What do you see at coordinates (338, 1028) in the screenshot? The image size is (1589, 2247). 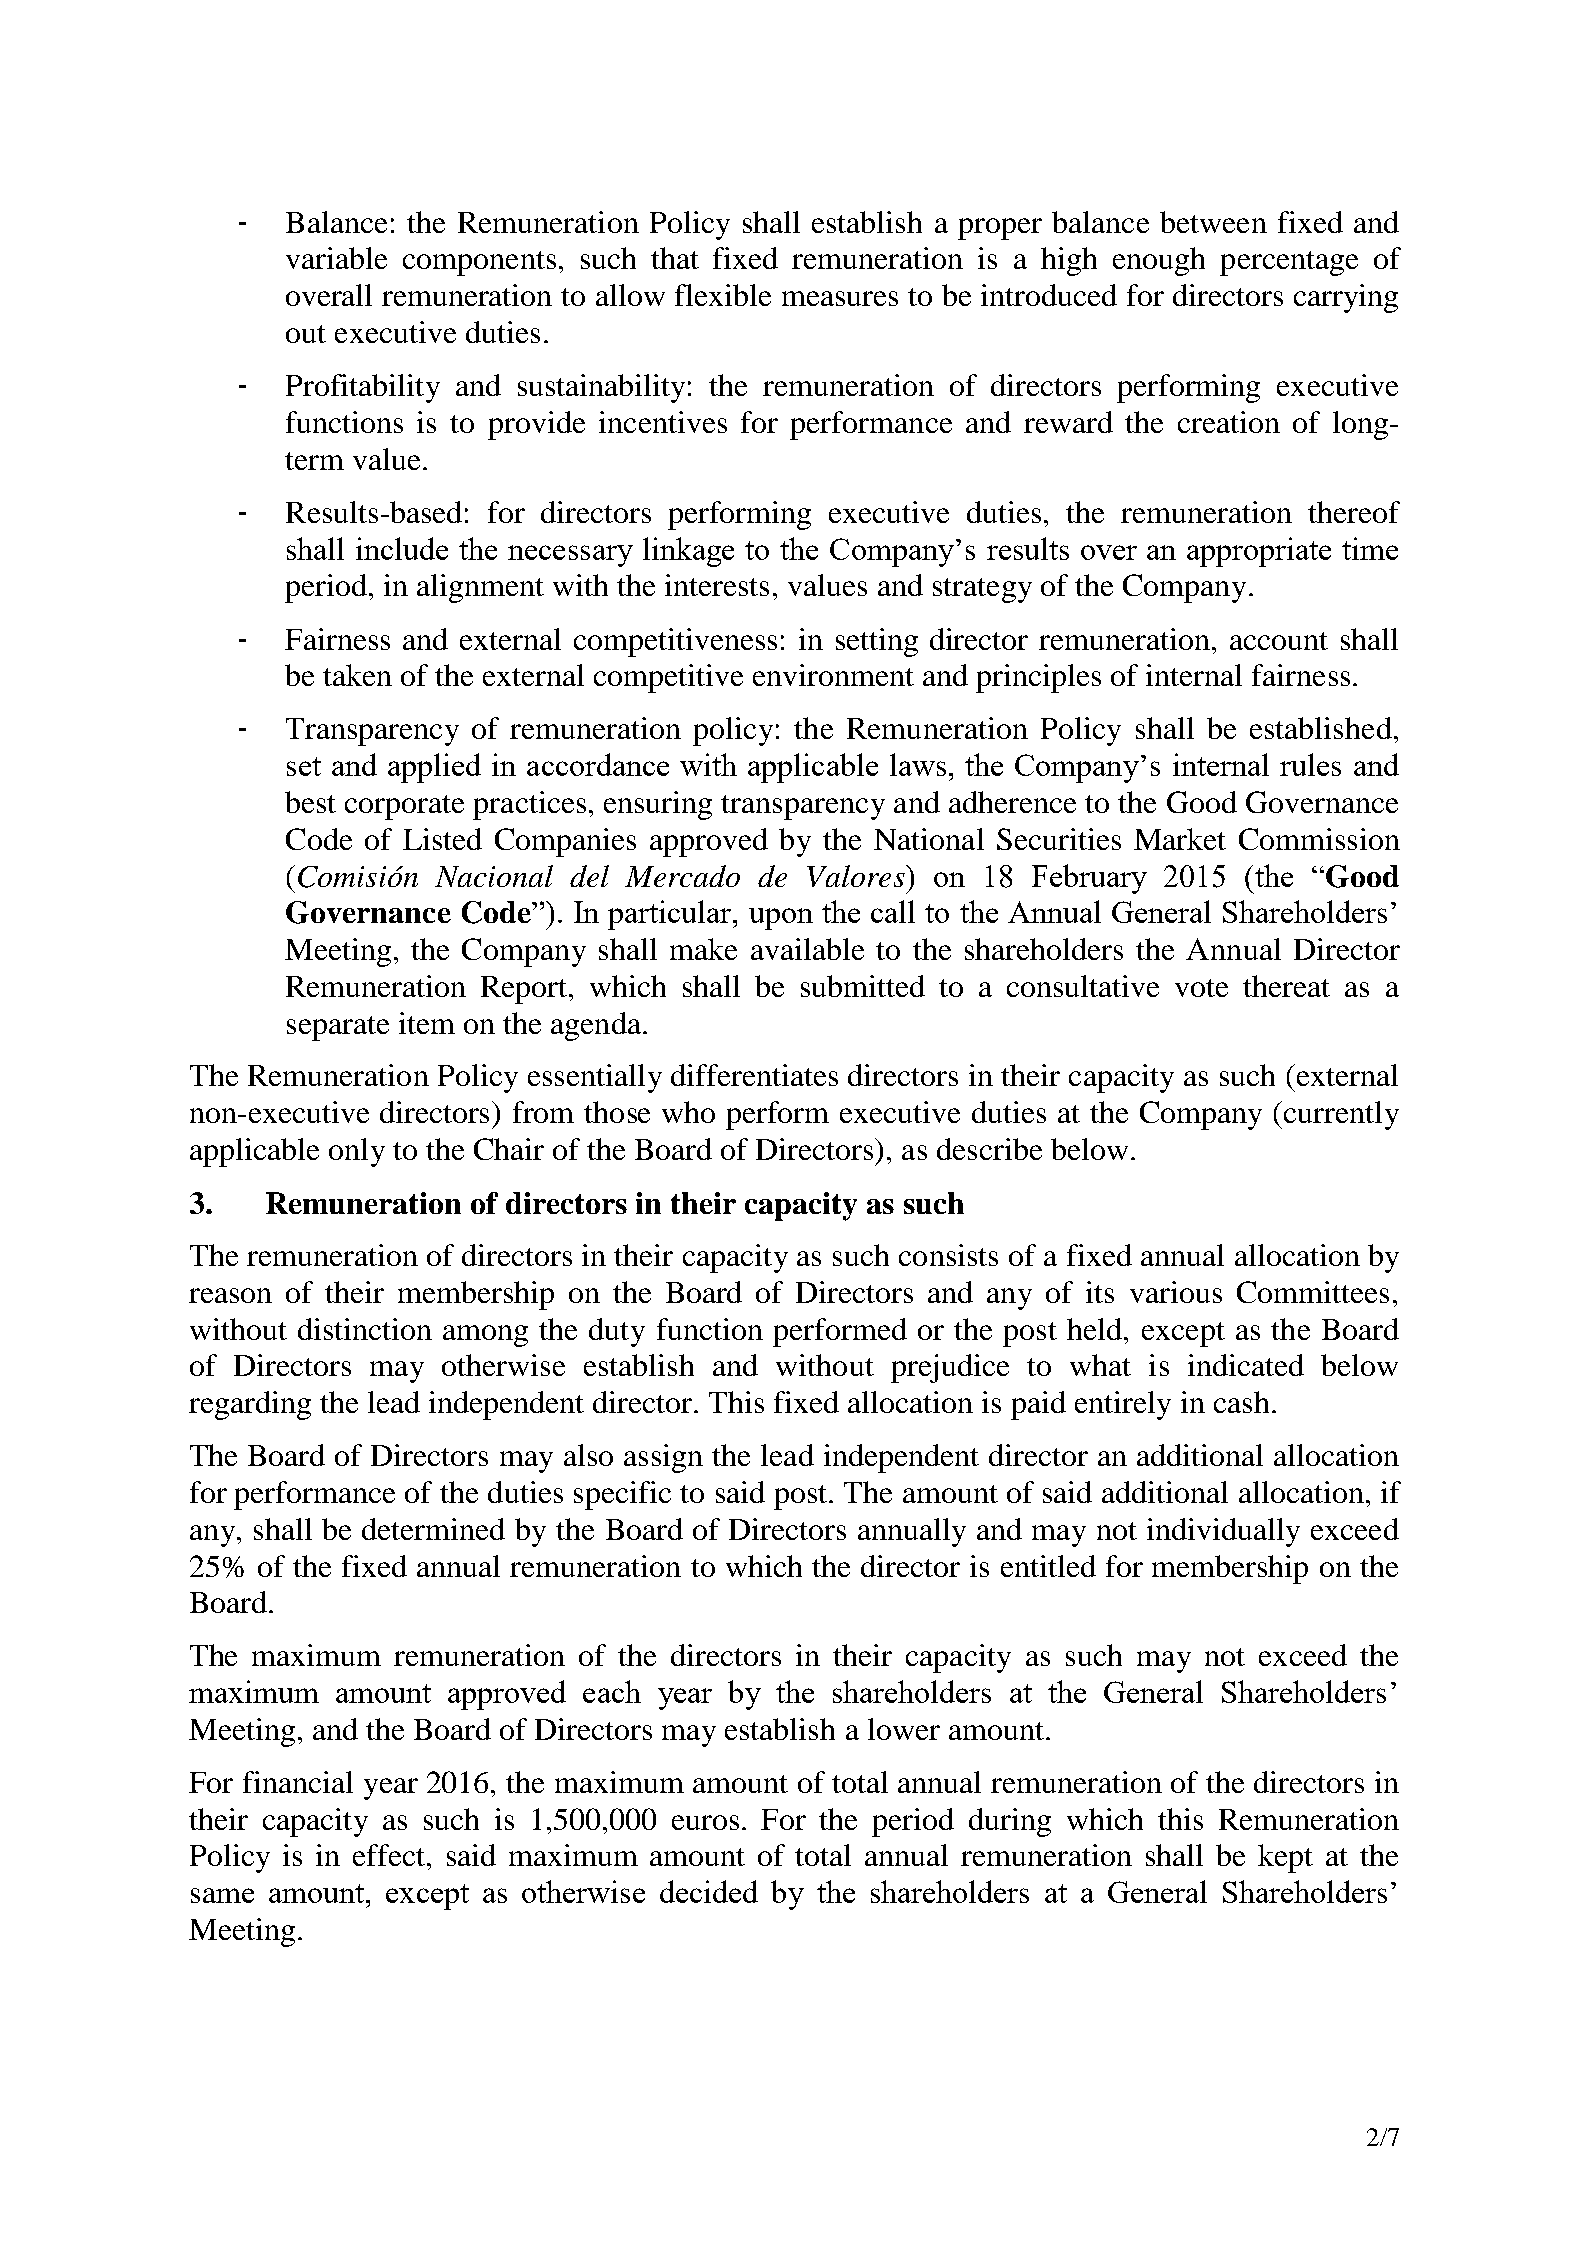 I see `separate` at bounding box center [338, 1028].
